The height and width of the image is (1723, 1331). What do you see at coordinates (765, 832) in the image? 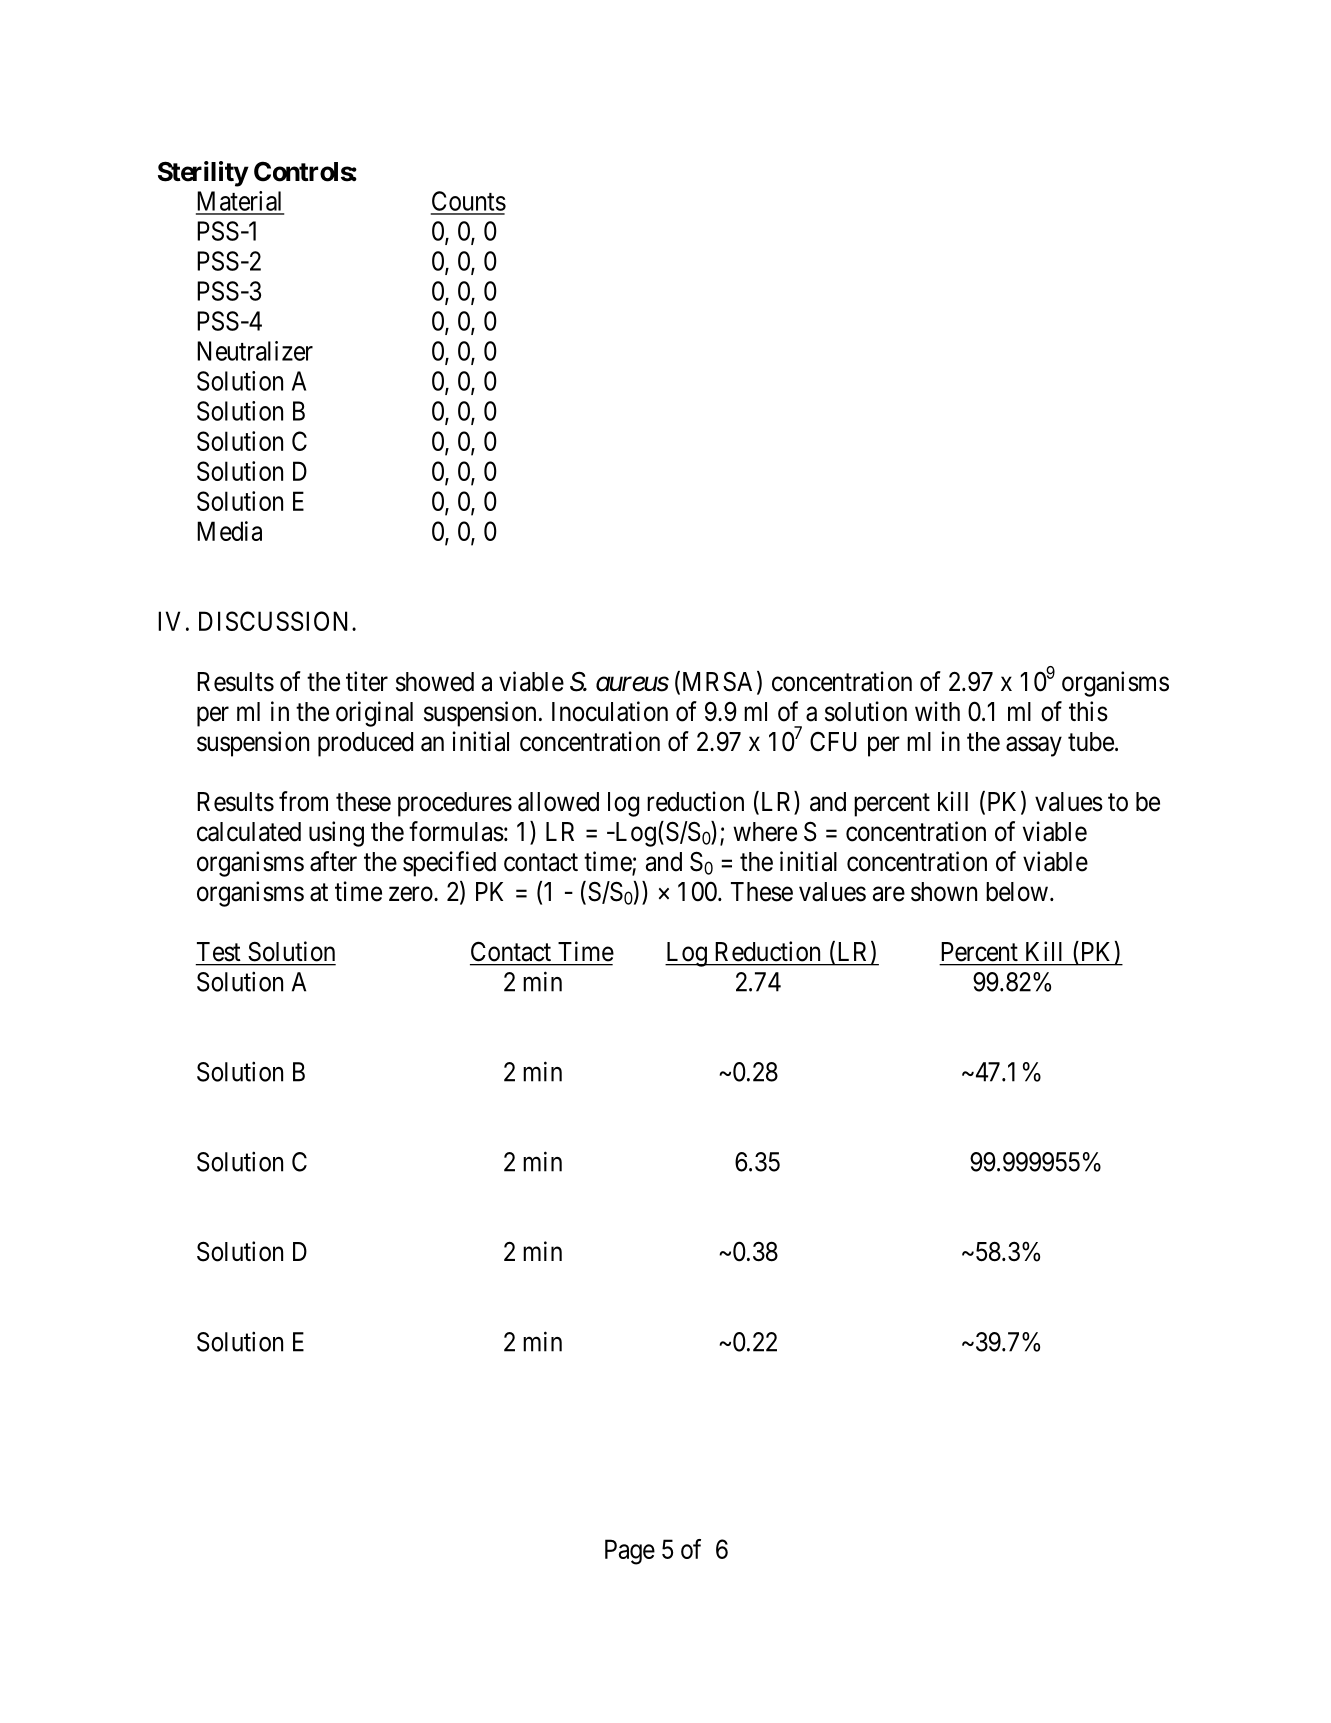
I see `where` at bounding box center [765, 832].
